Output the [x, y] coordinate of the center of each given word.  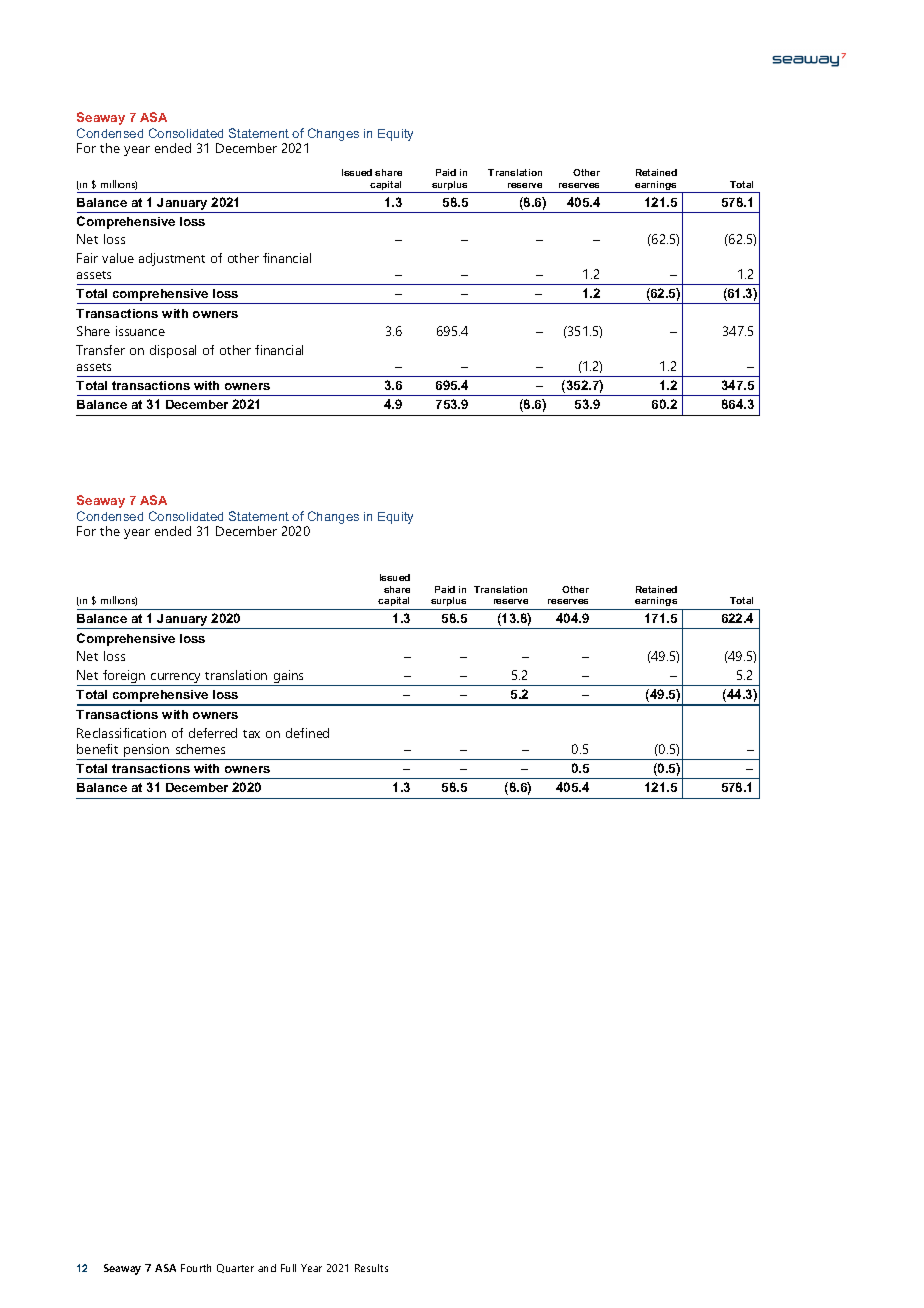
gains [289, 678]
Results [371, 1268]
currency [176, 679]
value [118, 258]
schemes [200, 749]
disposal [173, 351]
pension [147, 752]
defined [307, 733]
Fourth [196, 1268]
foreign [124, 678]
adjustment [172, 259]
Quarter [235, 1268]
